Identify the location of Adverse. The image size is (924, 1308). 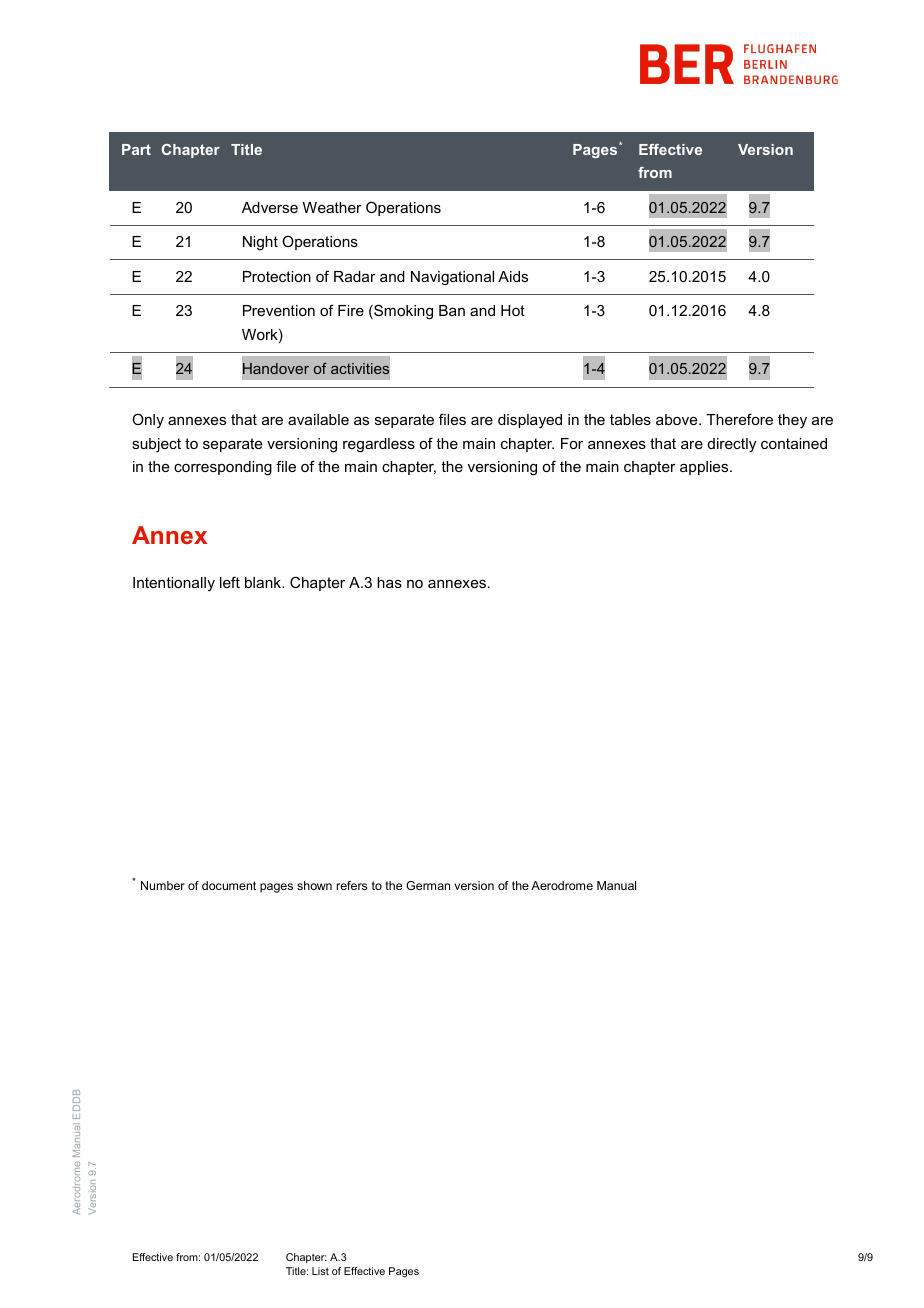
(270, 207).
